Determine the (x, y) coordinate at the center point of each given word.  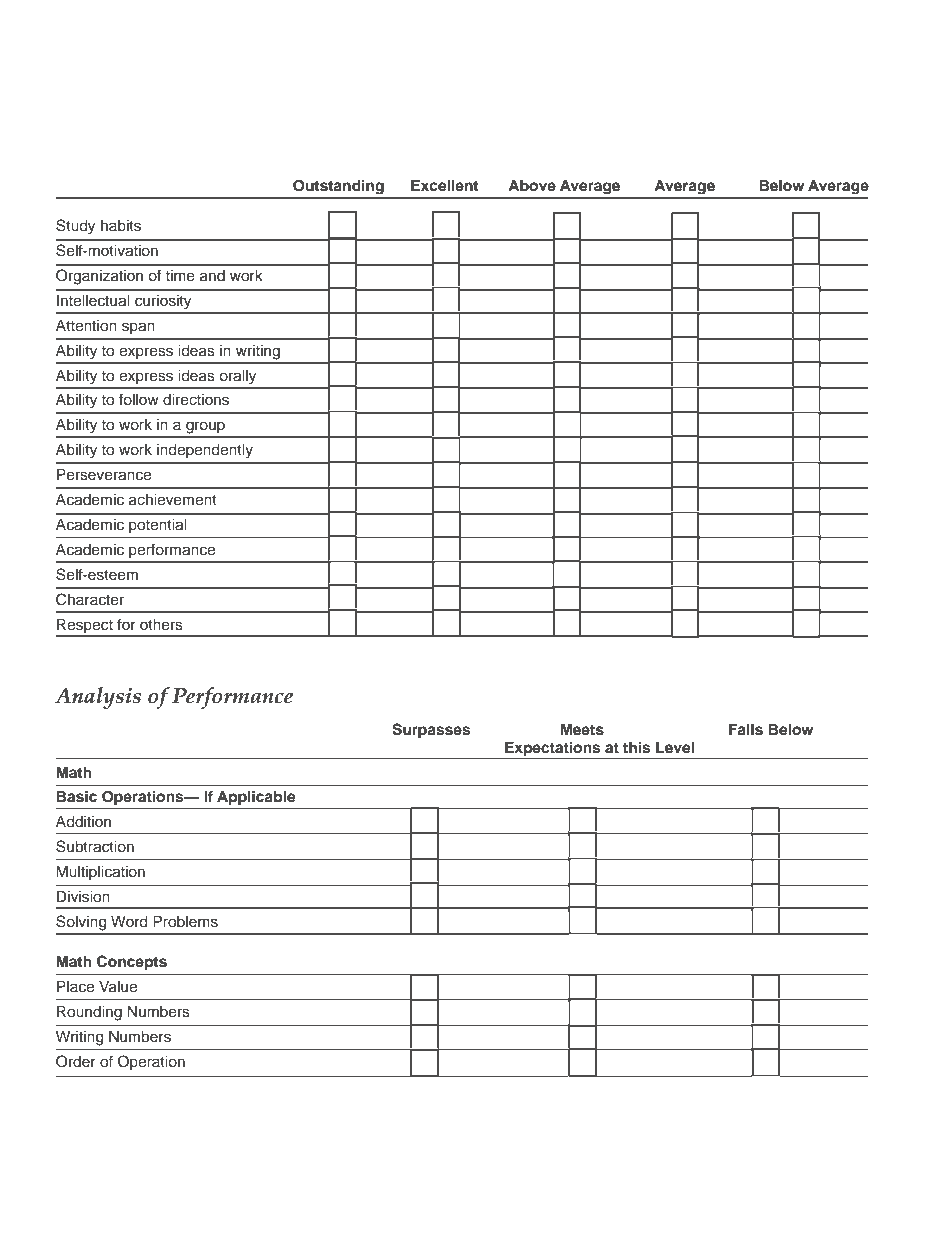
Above (532, 186)
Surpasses (431, 731)
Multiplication (100, 873)
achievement (173, 500)
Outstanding (338, 187)
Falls (746, 730)
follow (139, 399)
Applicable (256, 799)
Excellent (444, 185)
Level (675, 747)
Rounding (89, 1013)
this (636, 747)
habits (121, 226)
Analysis (98, 698)
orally (237, 377)
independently (205, 451)
